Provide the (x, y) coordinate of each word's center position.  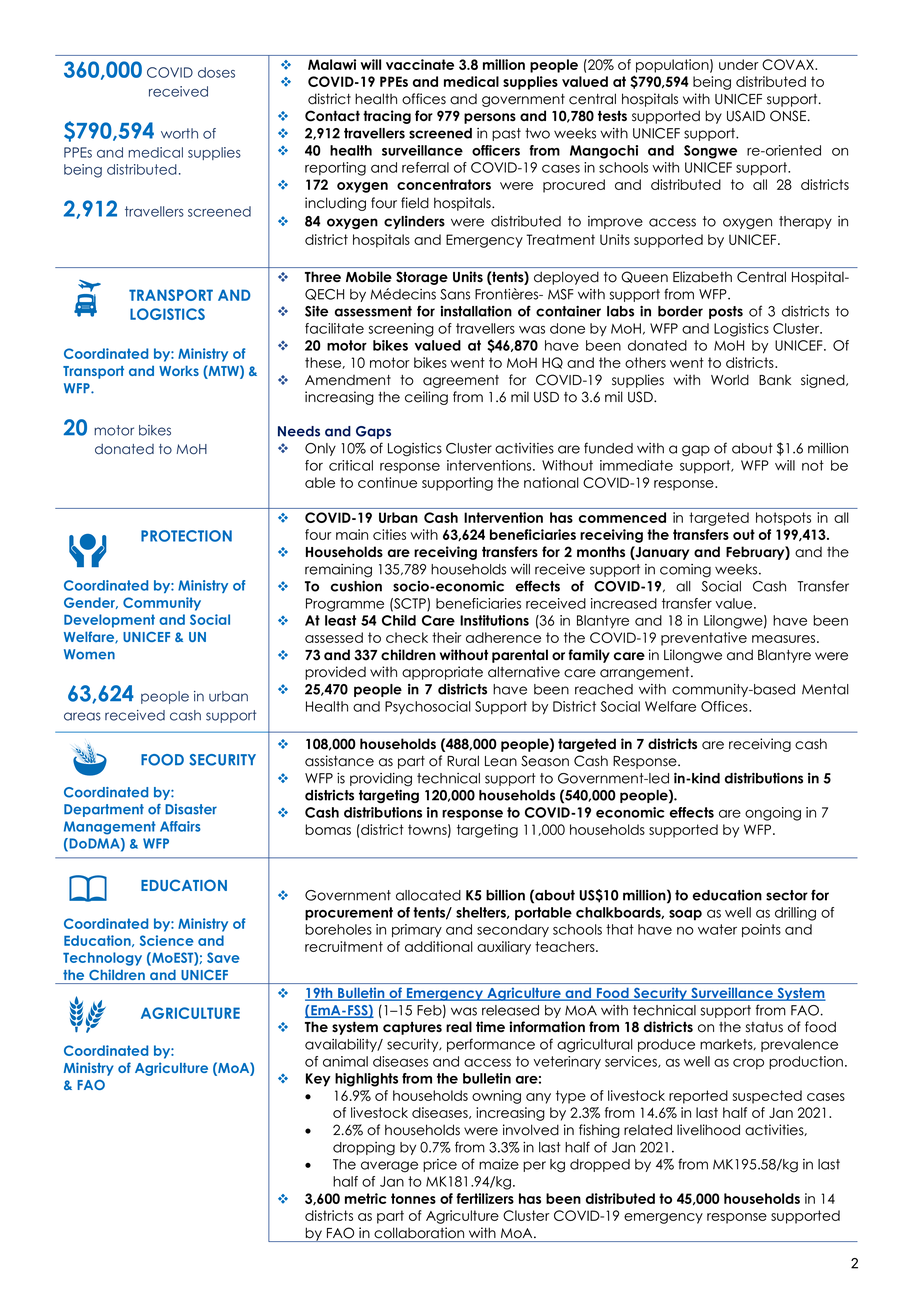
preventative (704, 639)
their (447, 637)
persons (490, 118)
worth (179, 133)
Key (318, 1080)
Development (109, 621)
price (440, 1165)
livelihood (708, 1130)
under (739, 64)
